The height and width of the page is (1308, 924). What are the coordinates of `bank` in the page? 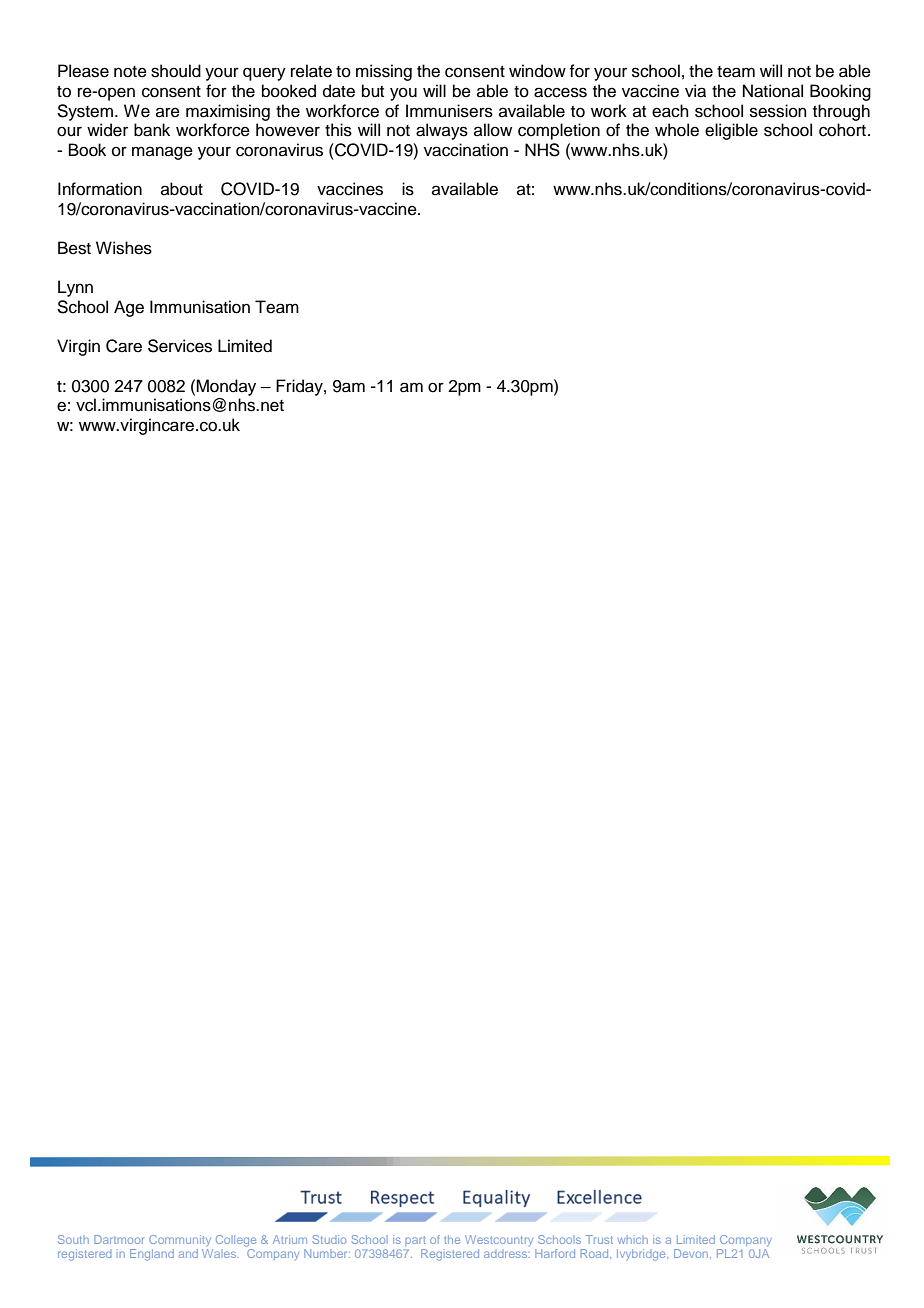 It's located at (152, 130).
